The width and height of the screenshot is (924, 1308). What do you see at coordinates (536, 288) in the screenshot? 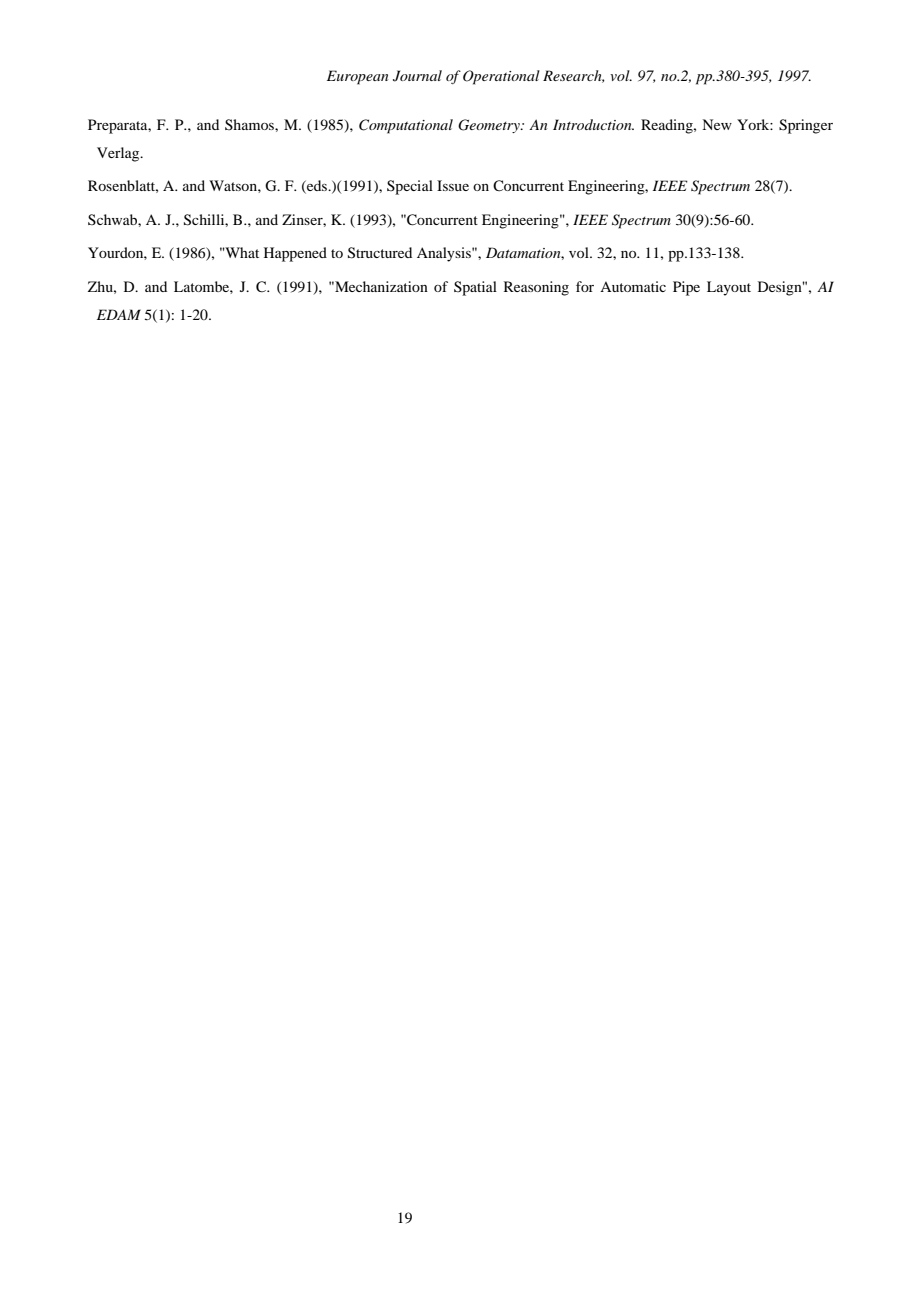
I see `Reasoning` at bounding box center [536, 288].
